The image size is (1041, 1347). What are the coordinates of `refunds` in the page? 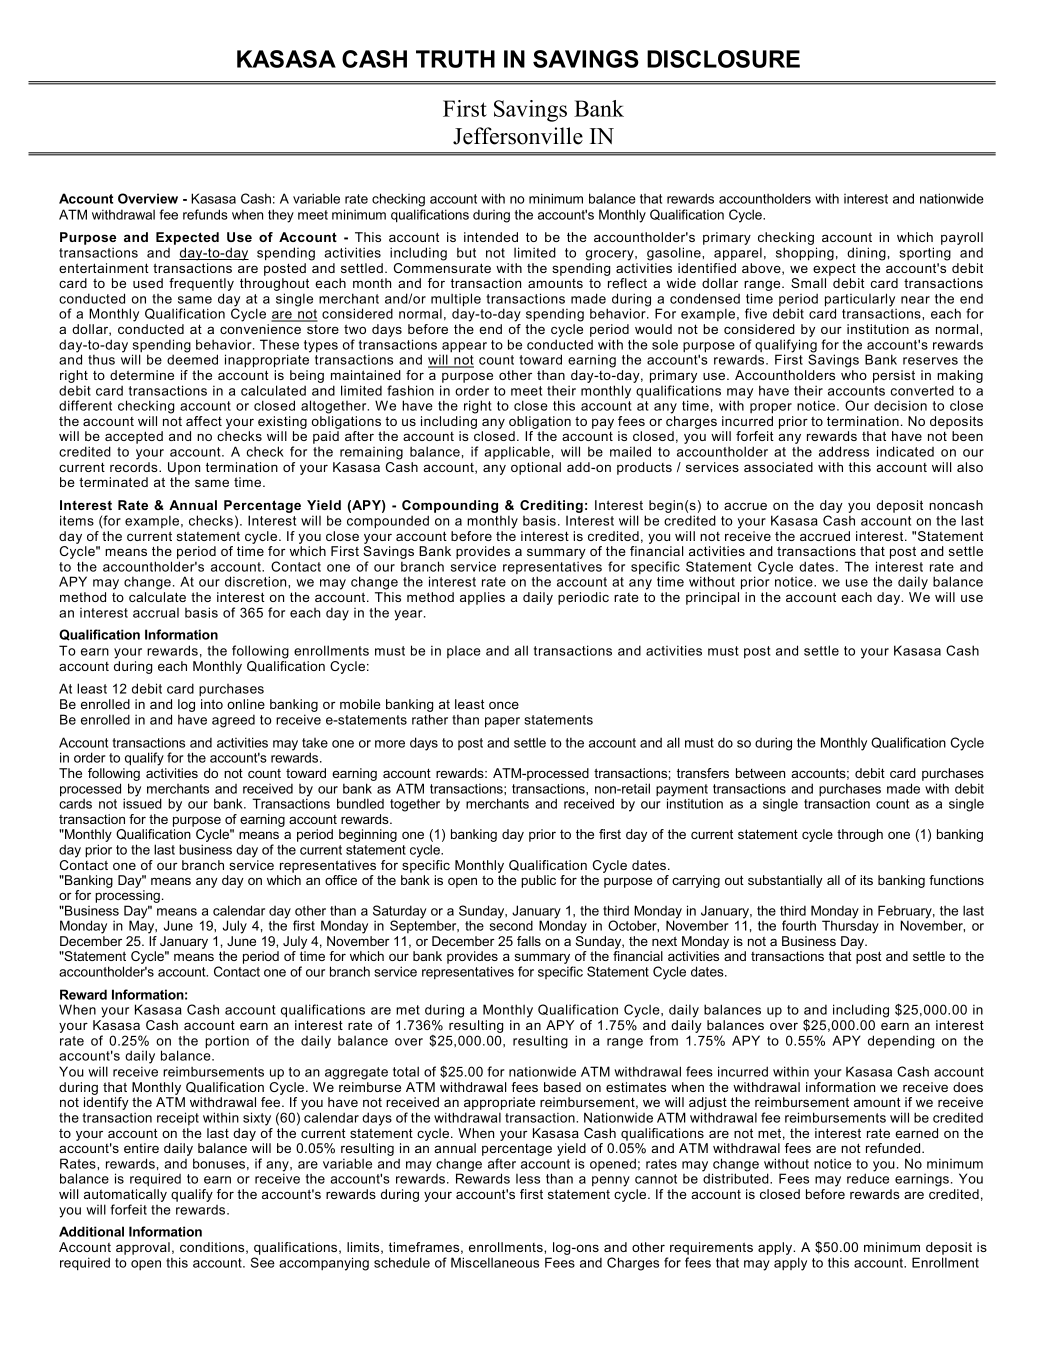 It's located at (205, 214).
